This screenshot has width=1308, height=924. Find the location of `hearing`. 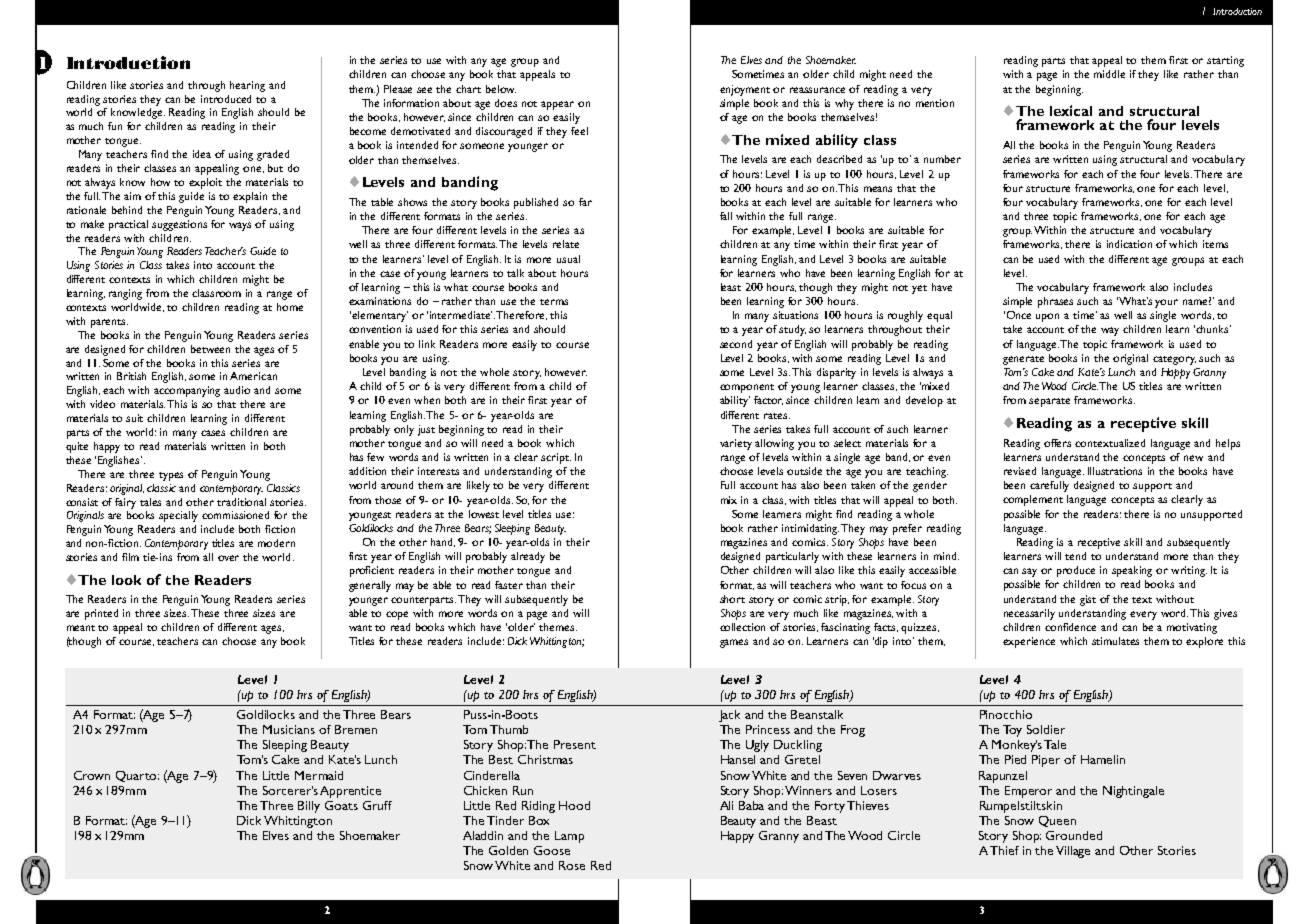

hearing is located at coordinates (247, 86).
